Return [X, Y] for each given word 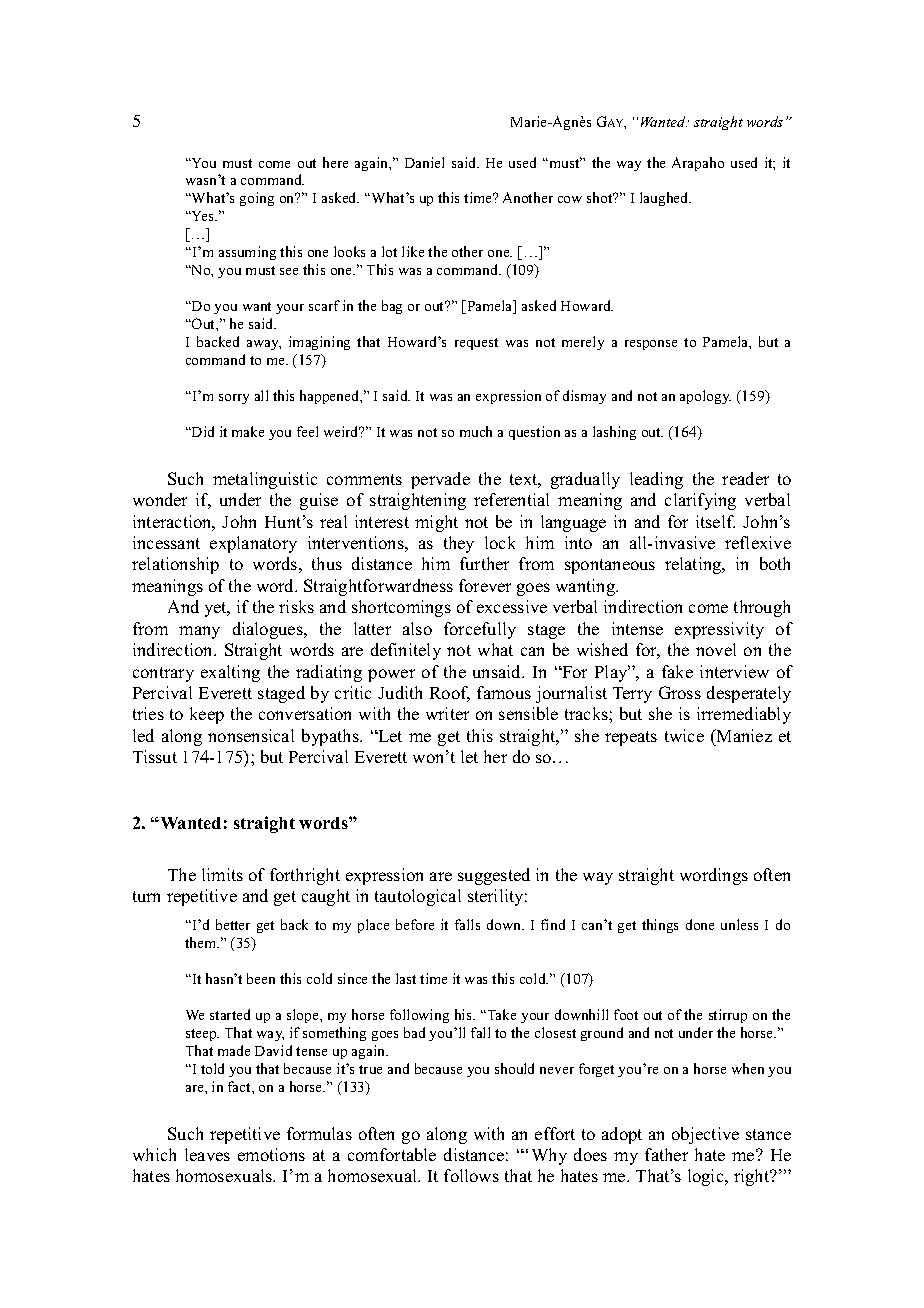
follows [471, 1175]
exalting [230, 673]
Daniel [424, 162]
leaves [207, 1154]
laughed [665, 199]
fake [677, 671]
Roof [450, 694]
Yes [203, 216]
